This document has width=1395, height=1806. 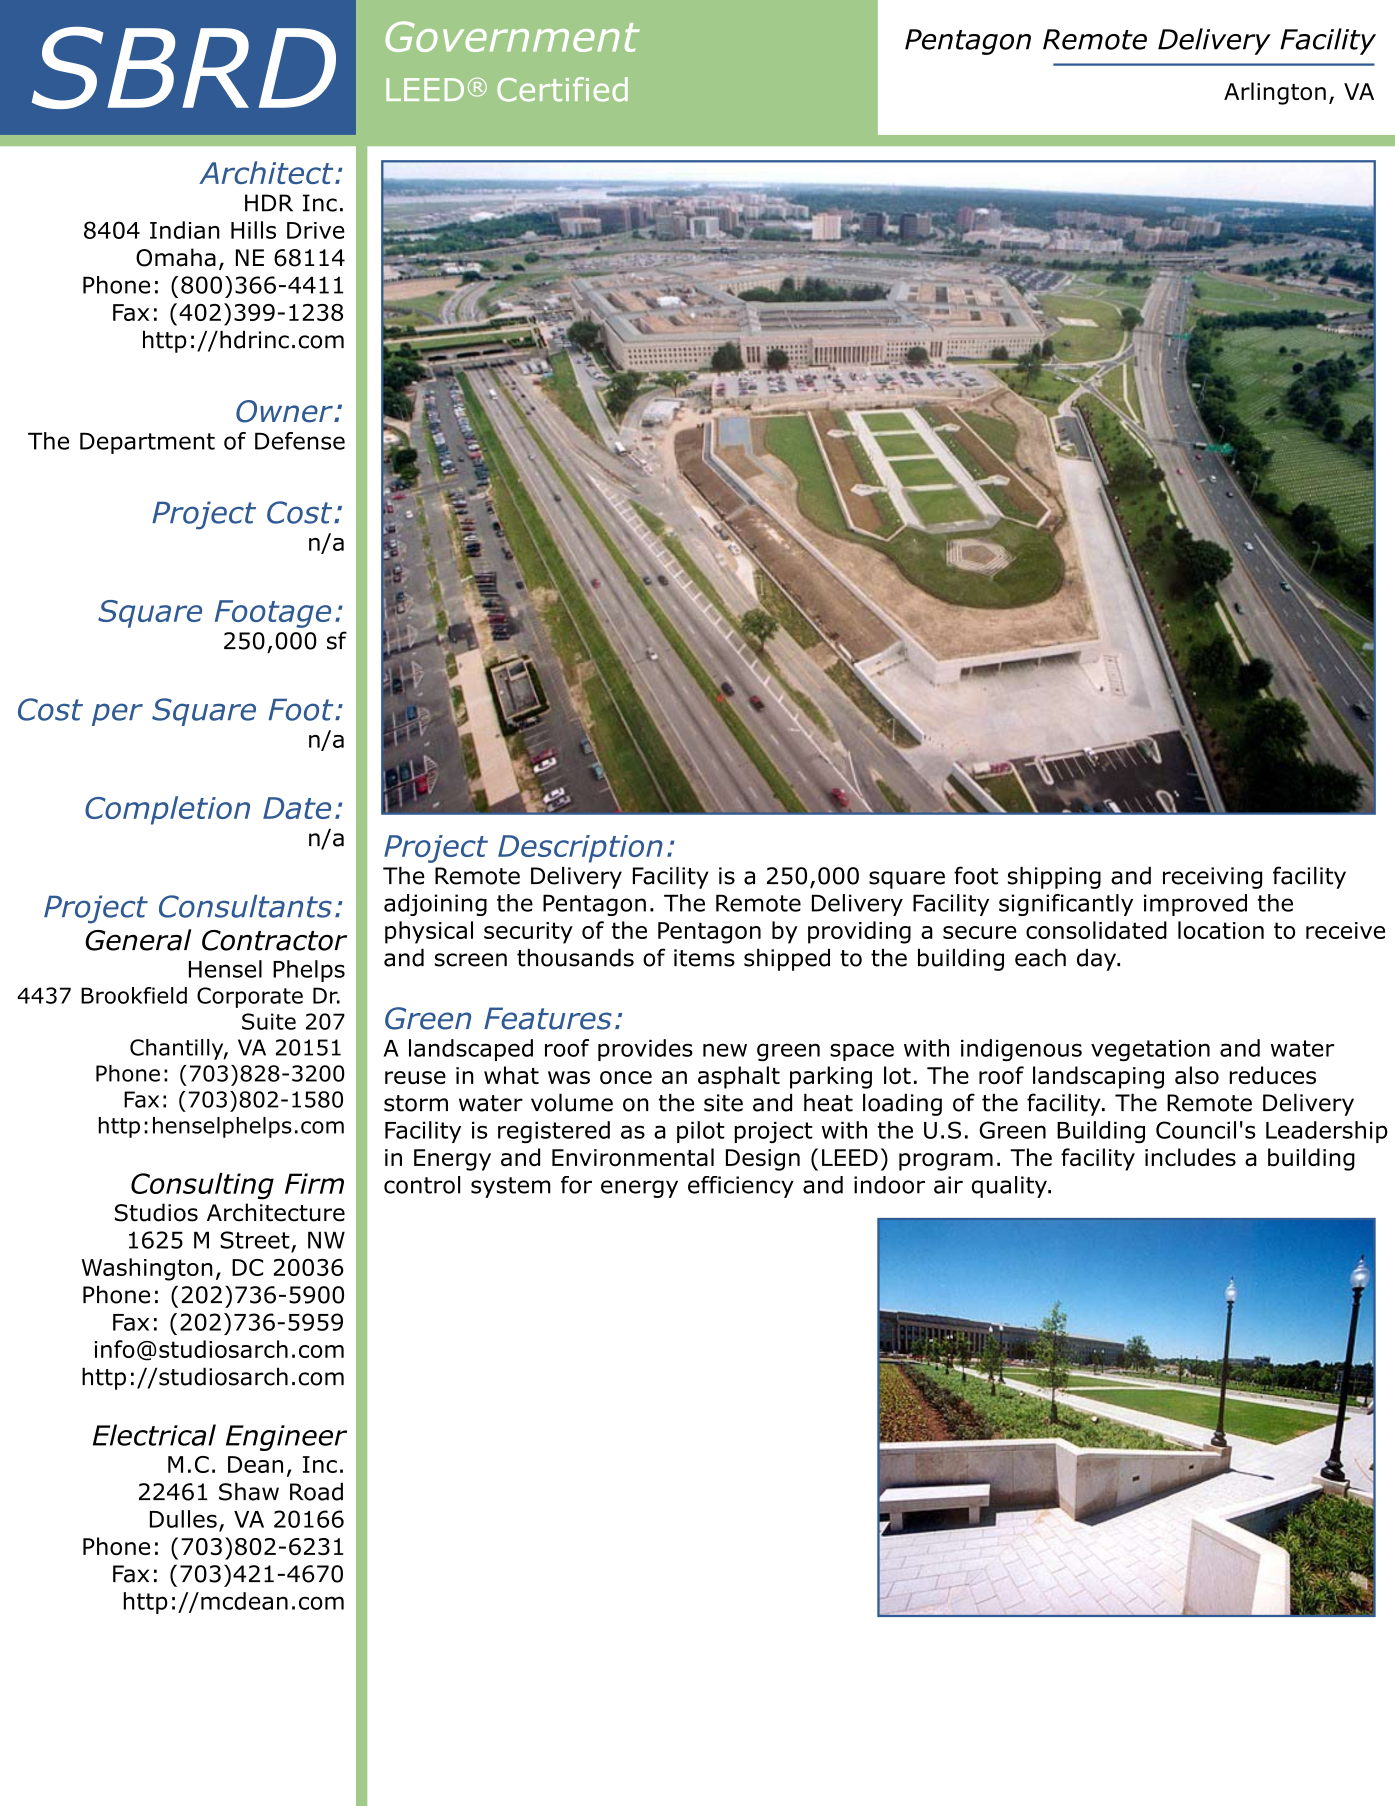 I want to click on Firm, so click(x=314, y=1183).
